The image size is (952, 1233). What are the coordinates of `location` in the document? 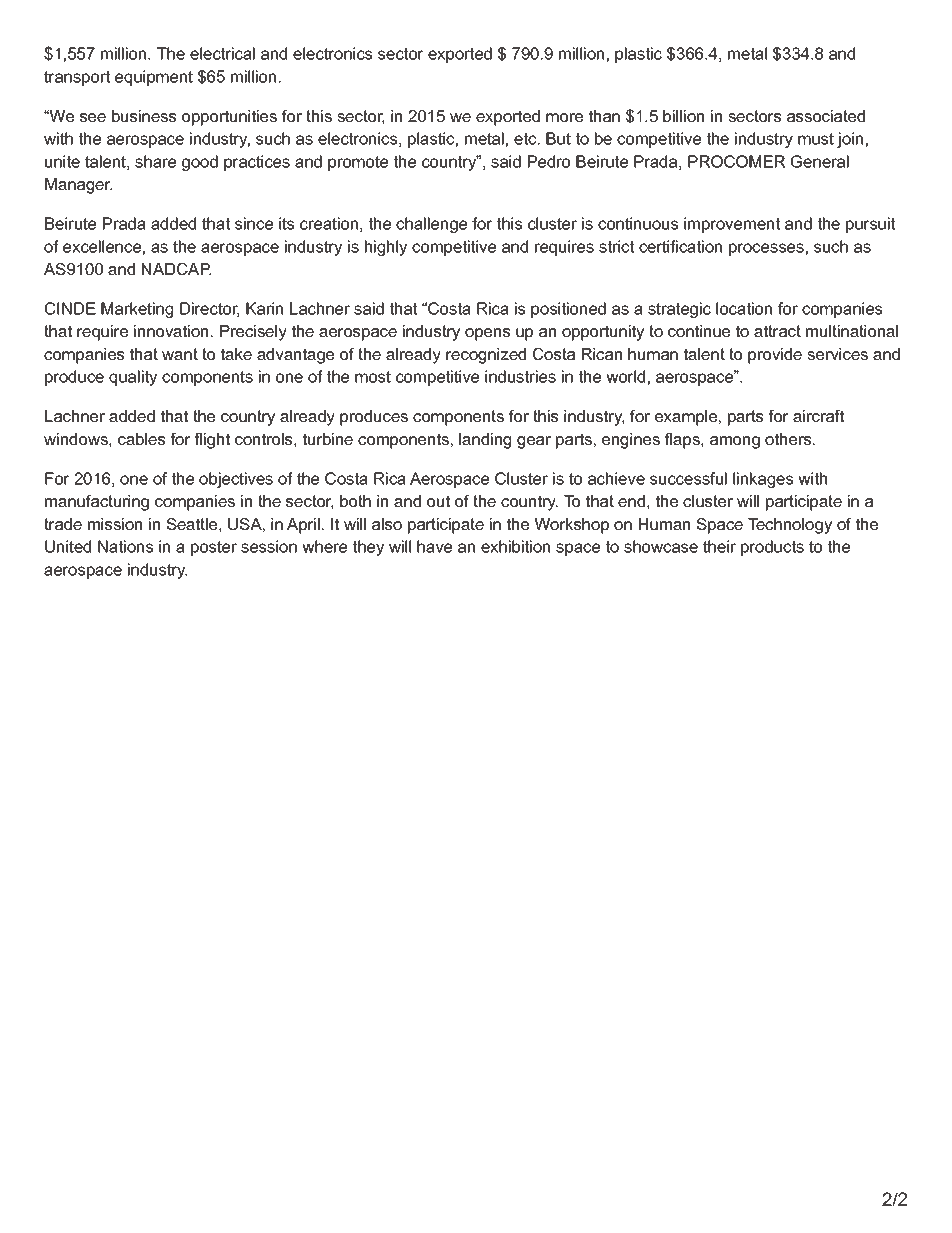 It's located at (744, 308).
